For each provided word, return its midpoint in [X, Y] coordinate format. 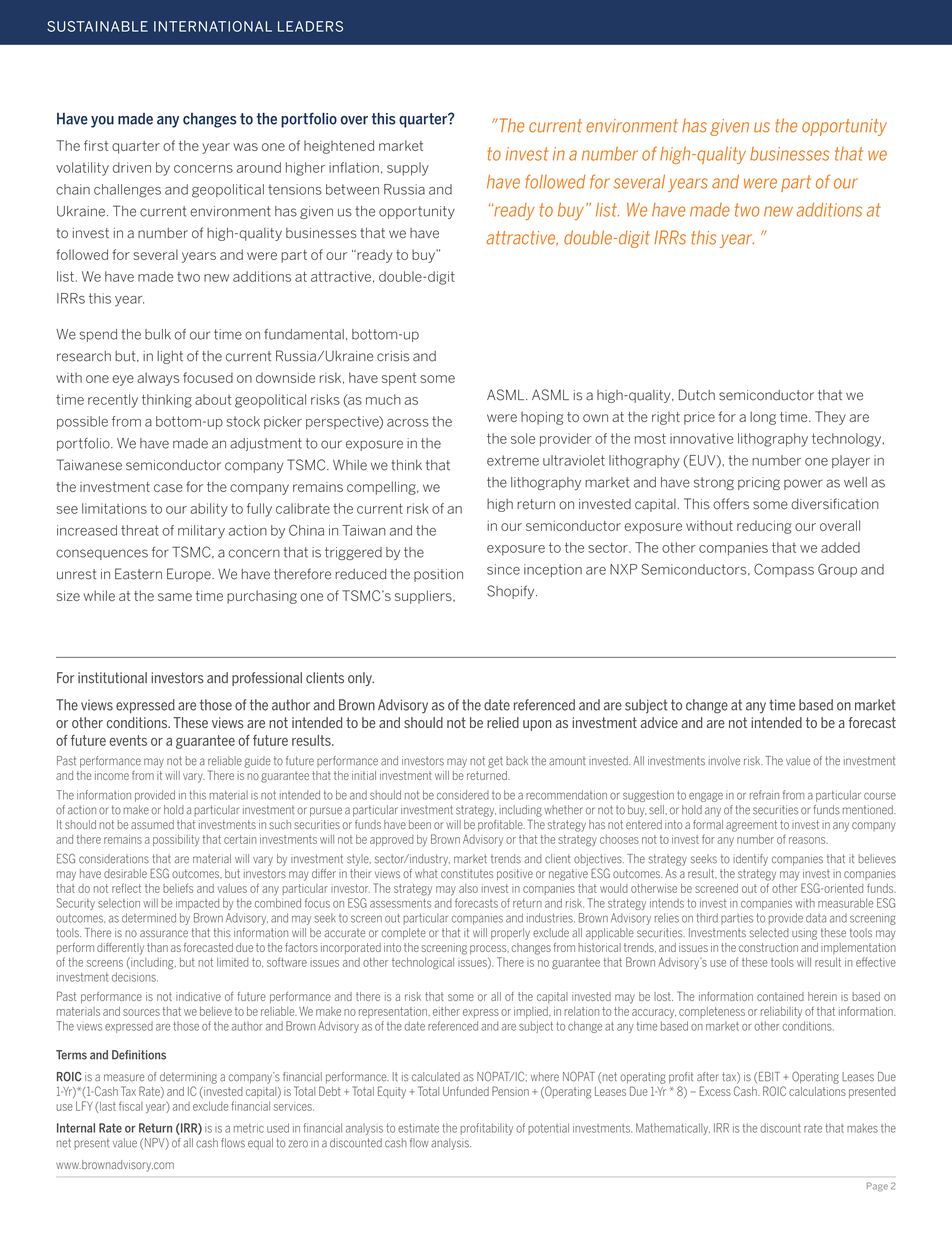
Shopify [512, 592]
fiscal [131, 1106]
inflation [354, 167]
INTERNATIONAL [213, 26]
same [175, 597]
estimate [418, 1128]
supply [408, 169]
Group [837, 570]
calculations [817, 1091]
